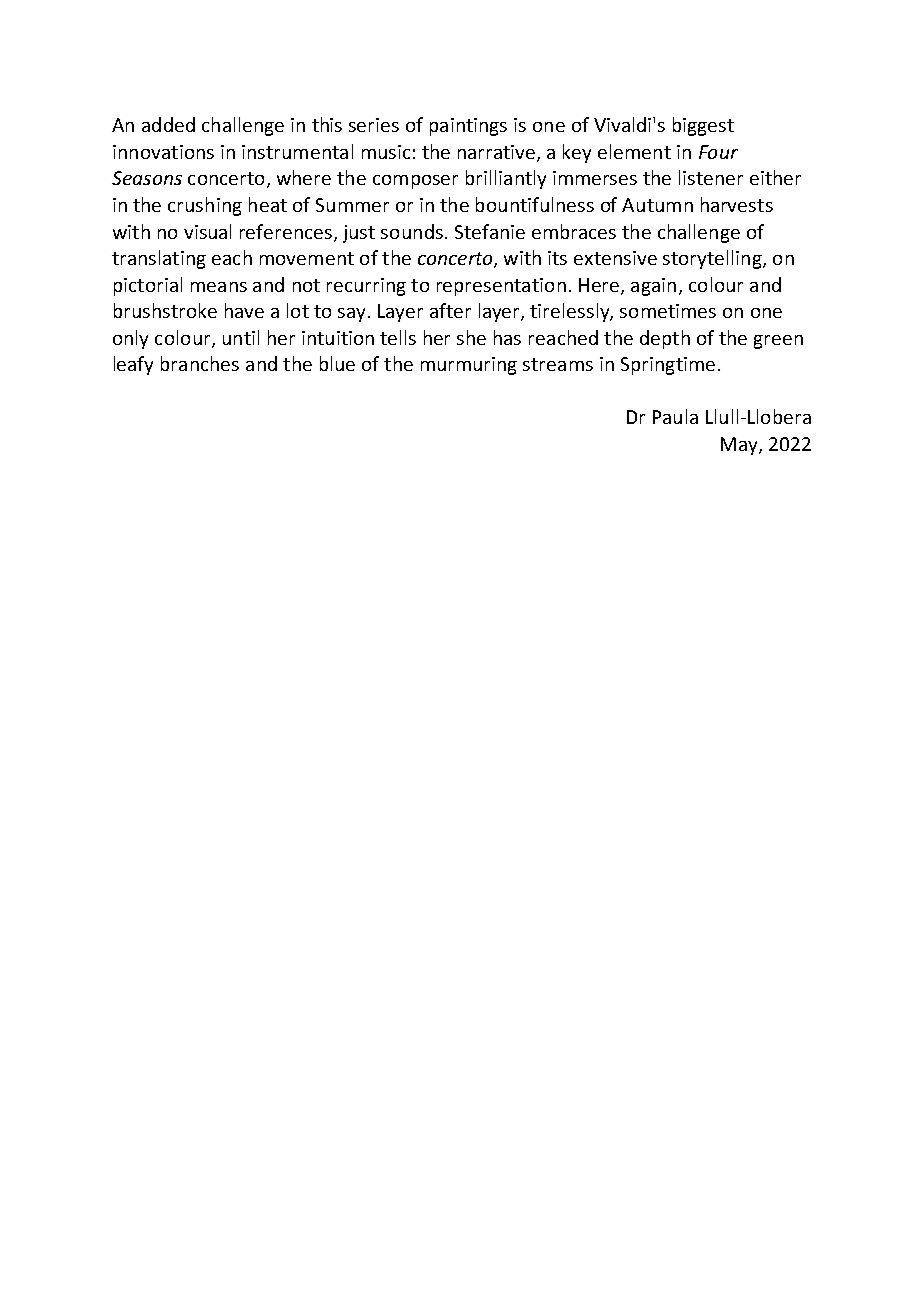 The width and height of the screenshot is (924, 1308). What do you see at coordinates (703, 126) in the screenshot?
I see `biggest` at bounding box center [703, 126].
